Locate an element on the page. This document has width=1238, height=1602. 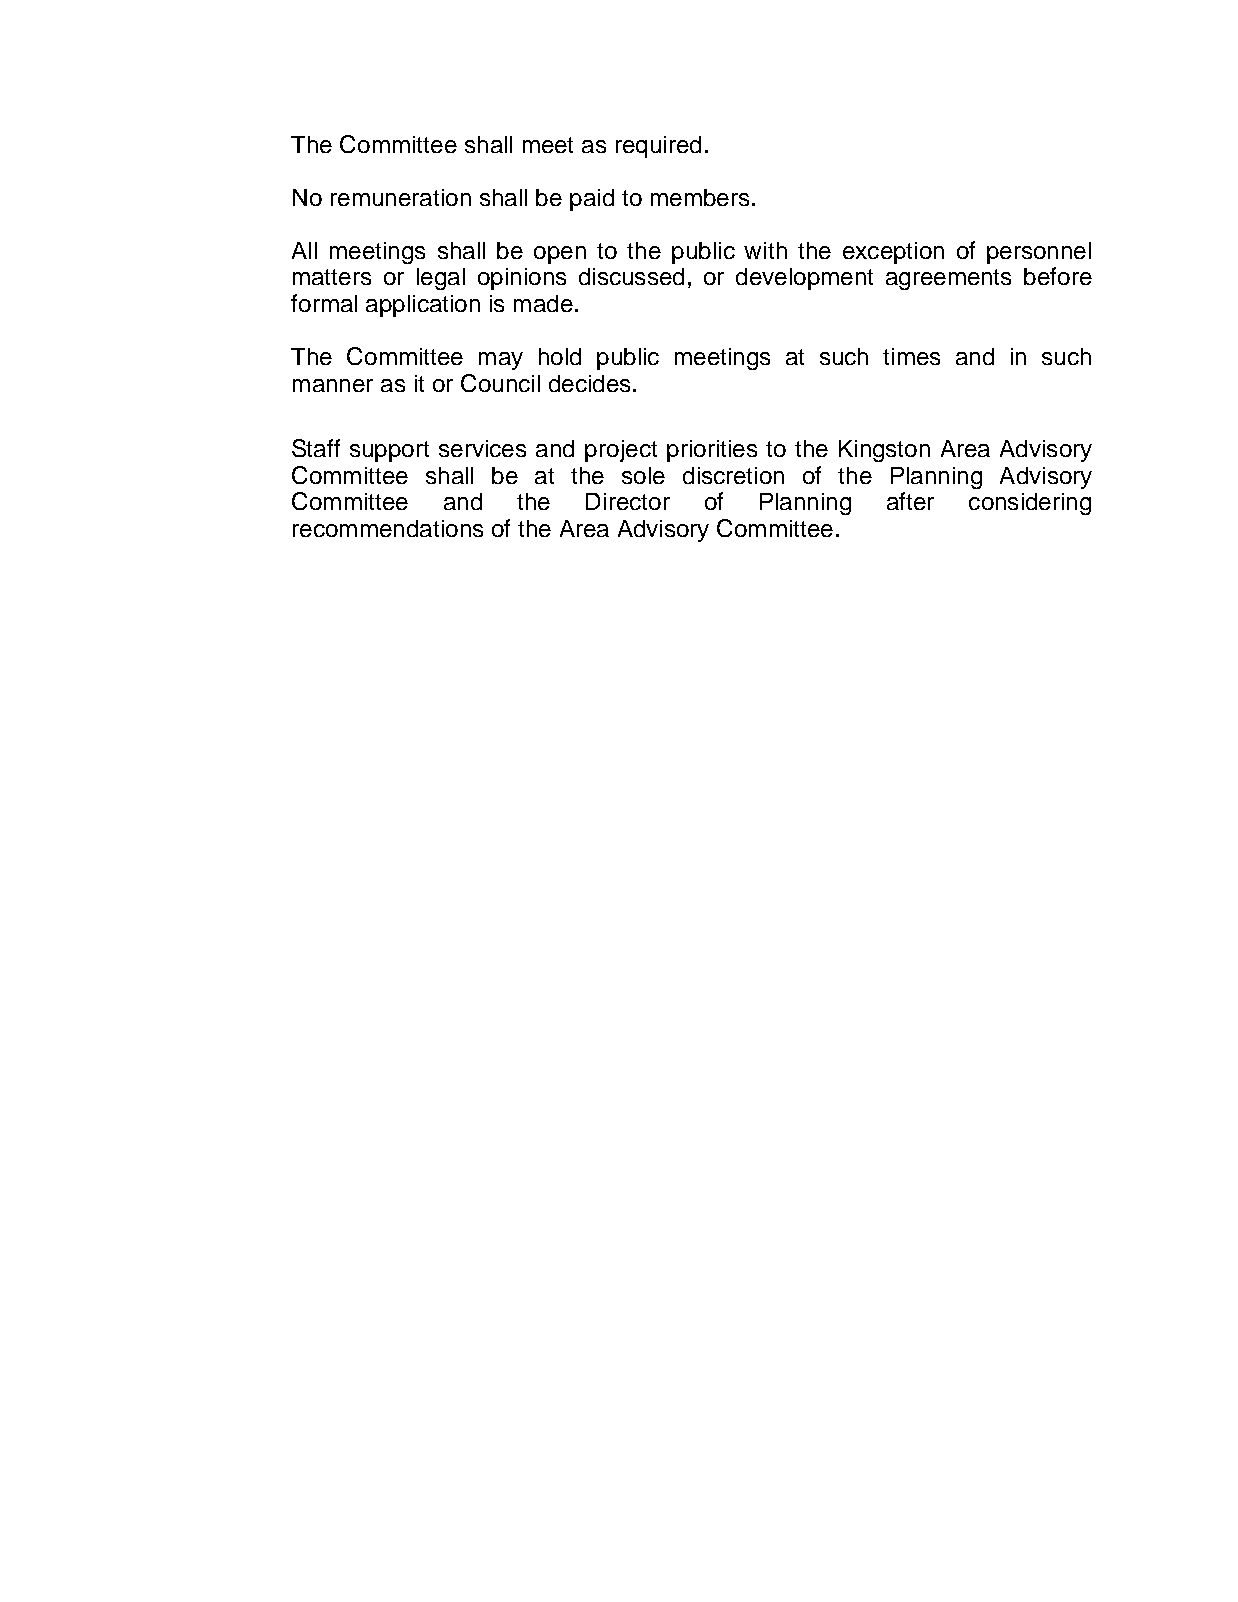
required is located at coordinates (658, 147).
